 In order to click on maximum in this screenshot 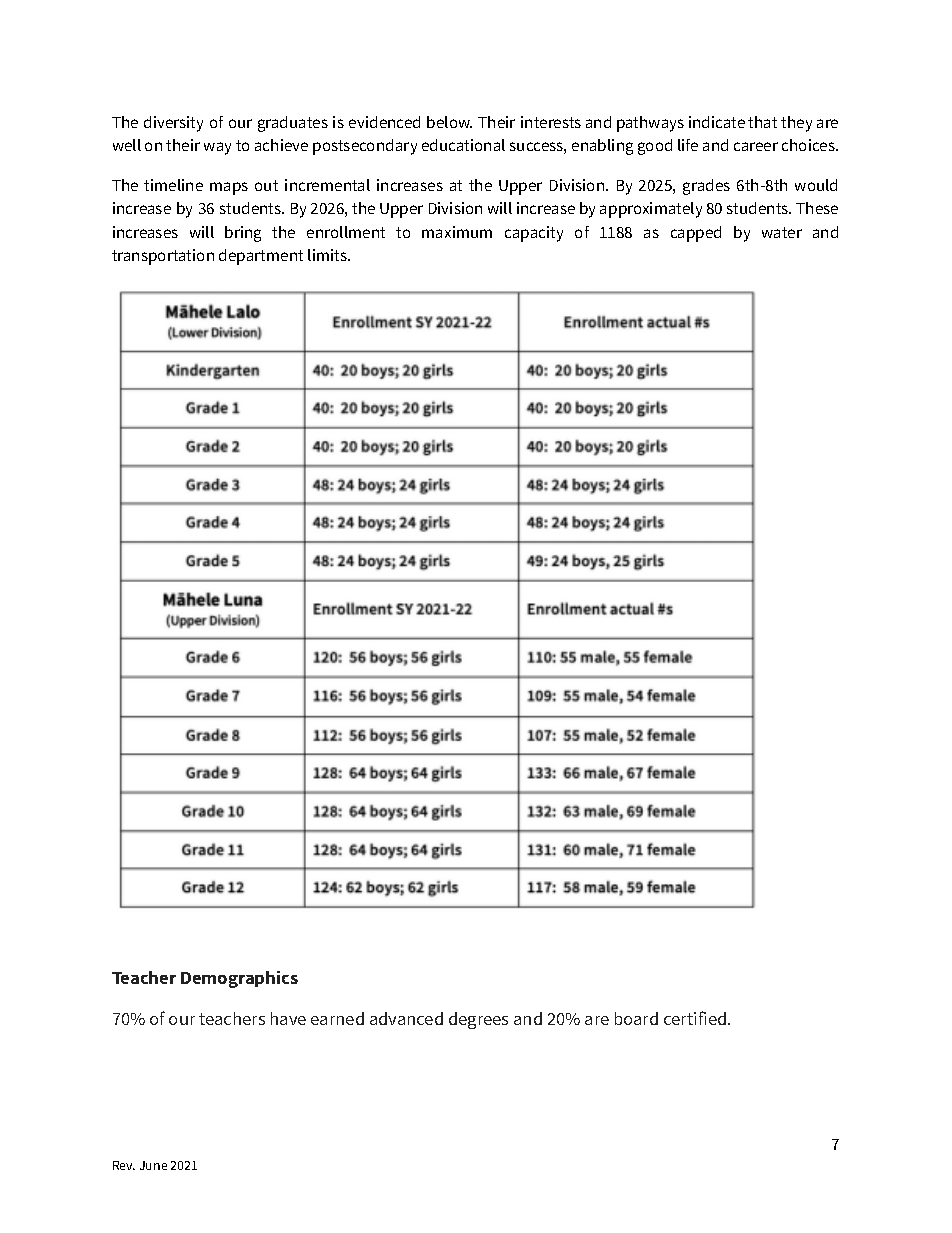, I will do `click(457, 232)`.
